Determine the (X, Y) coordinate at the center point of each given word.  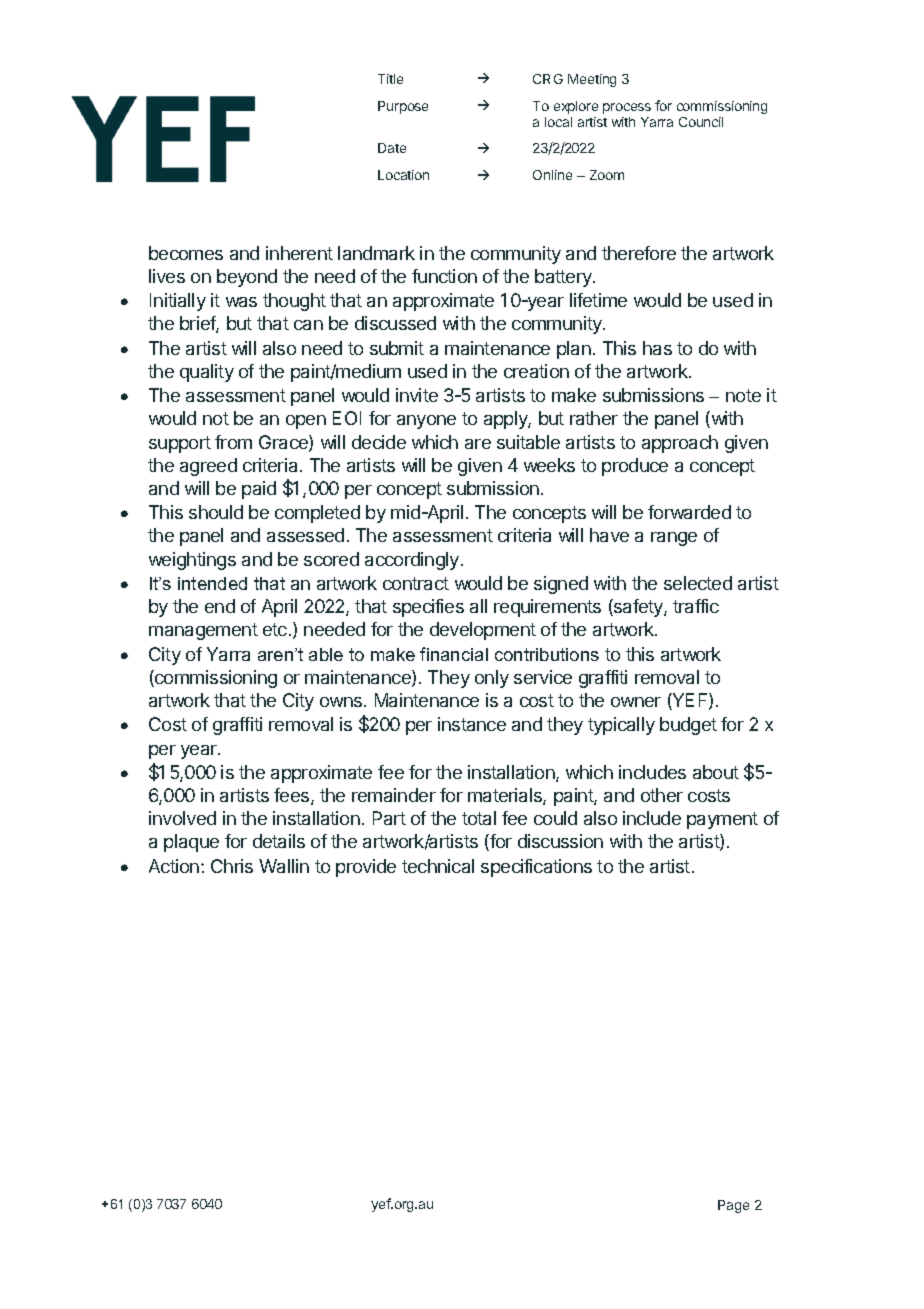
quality (207, 373)
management (203, 631)
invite (417, 395)
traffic (696, 606)
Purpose (403, 107)
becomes (186, 253)
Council (701, 122)
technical (438, 866)
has (657, 348)
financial (454, 654)
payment (722, 820)
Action (175, 866)
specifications (536, 868)
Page (733, 1206)
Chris (232, 866)
